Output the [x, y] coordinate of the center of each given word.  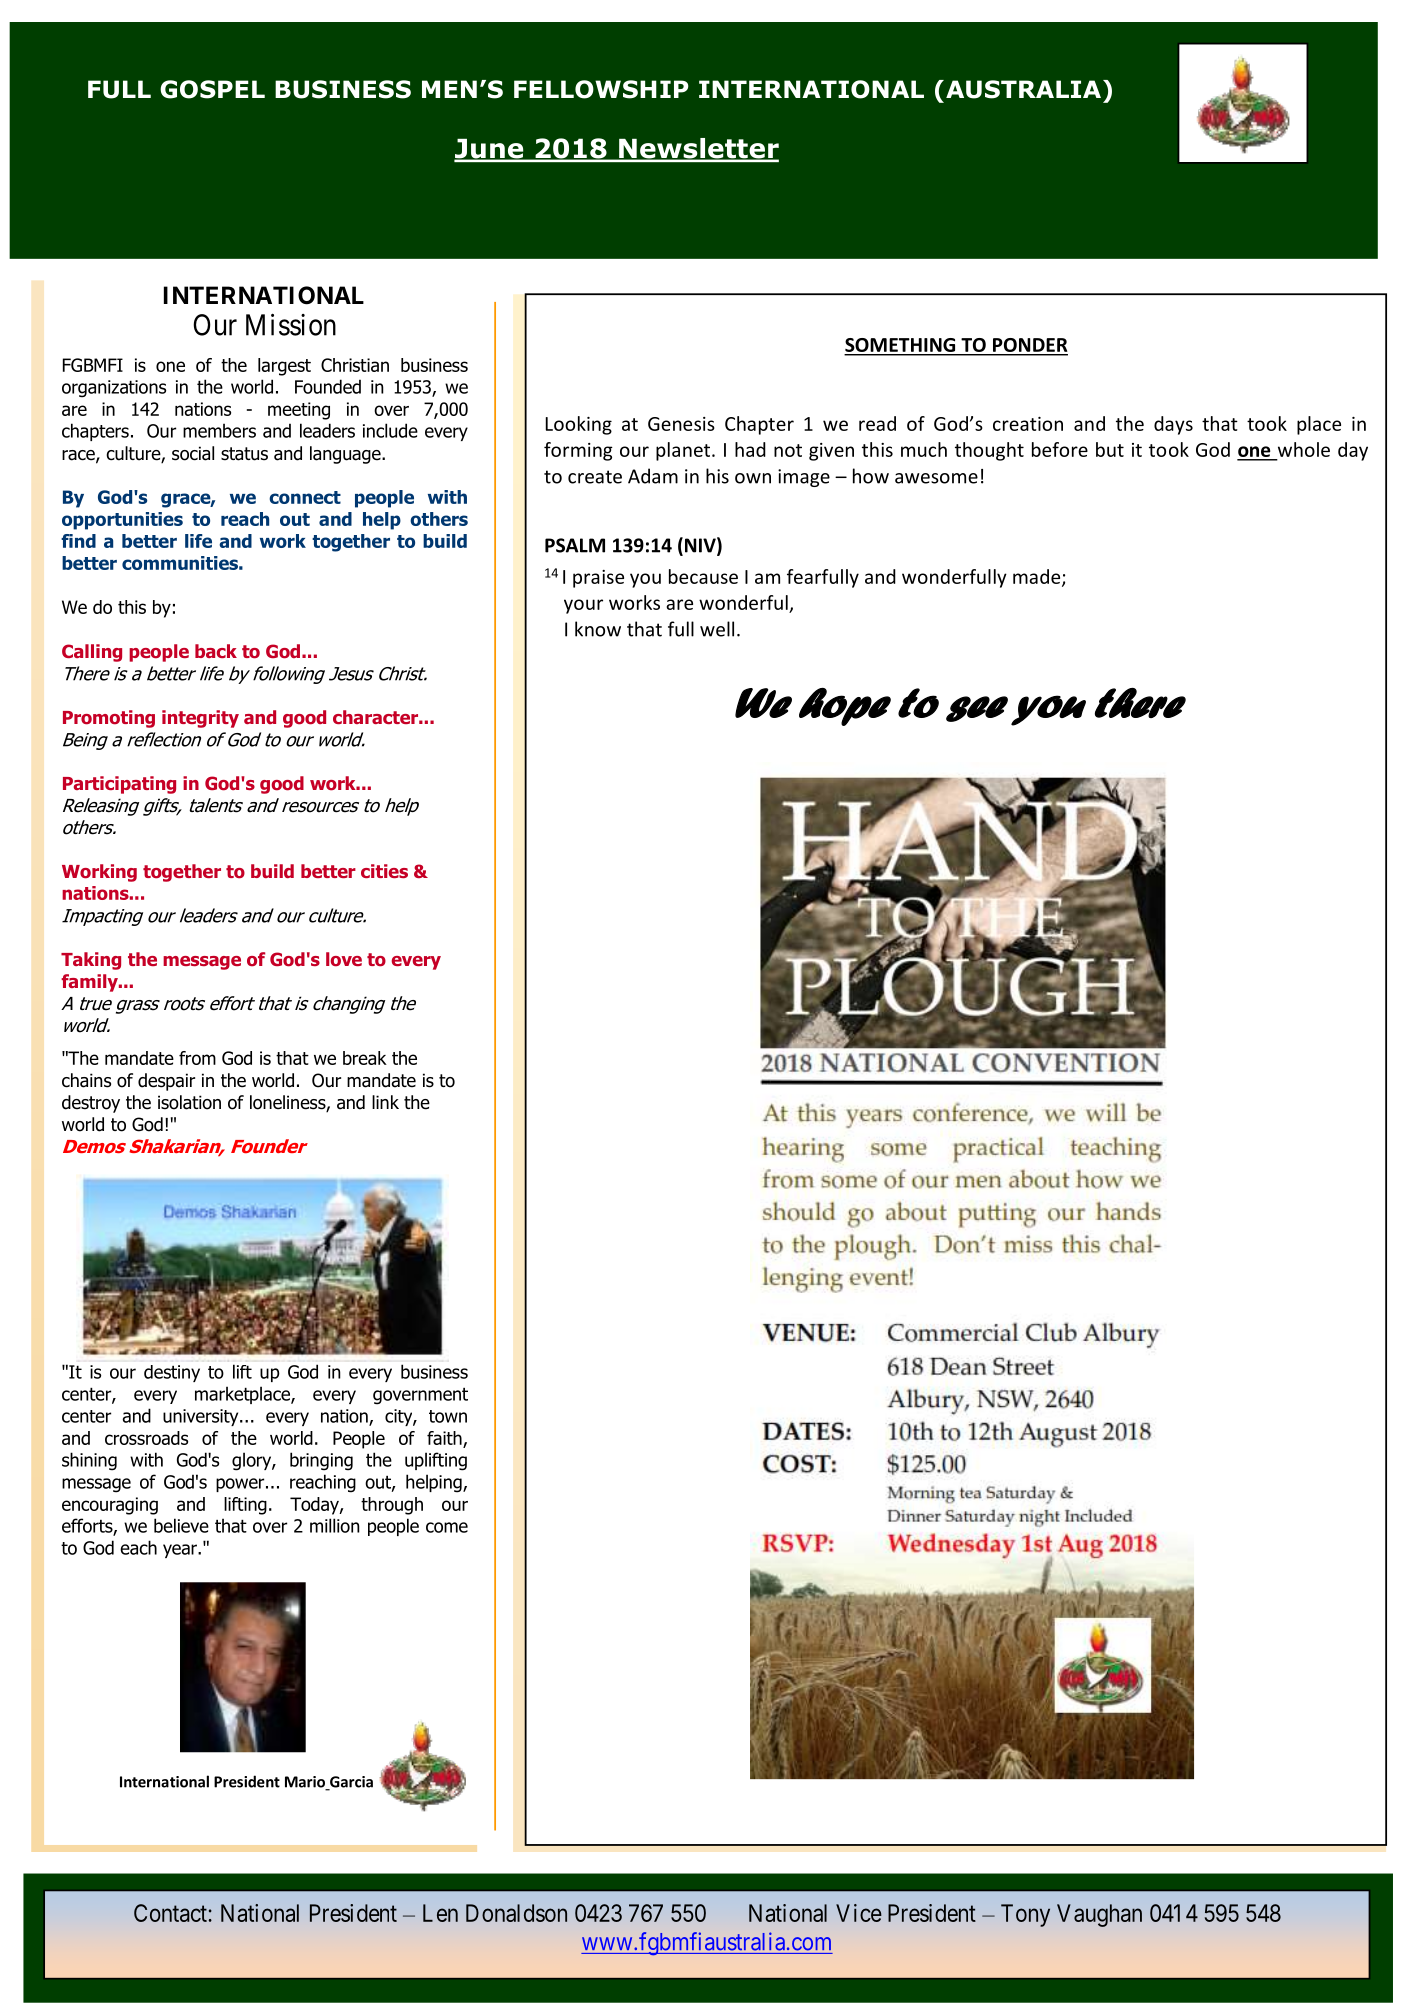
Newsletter [698, 149]
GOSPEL [212, 89]
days [1173, 425]
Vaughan [1099, 1915]
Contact [171, 1913]
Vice [859, 1913]
